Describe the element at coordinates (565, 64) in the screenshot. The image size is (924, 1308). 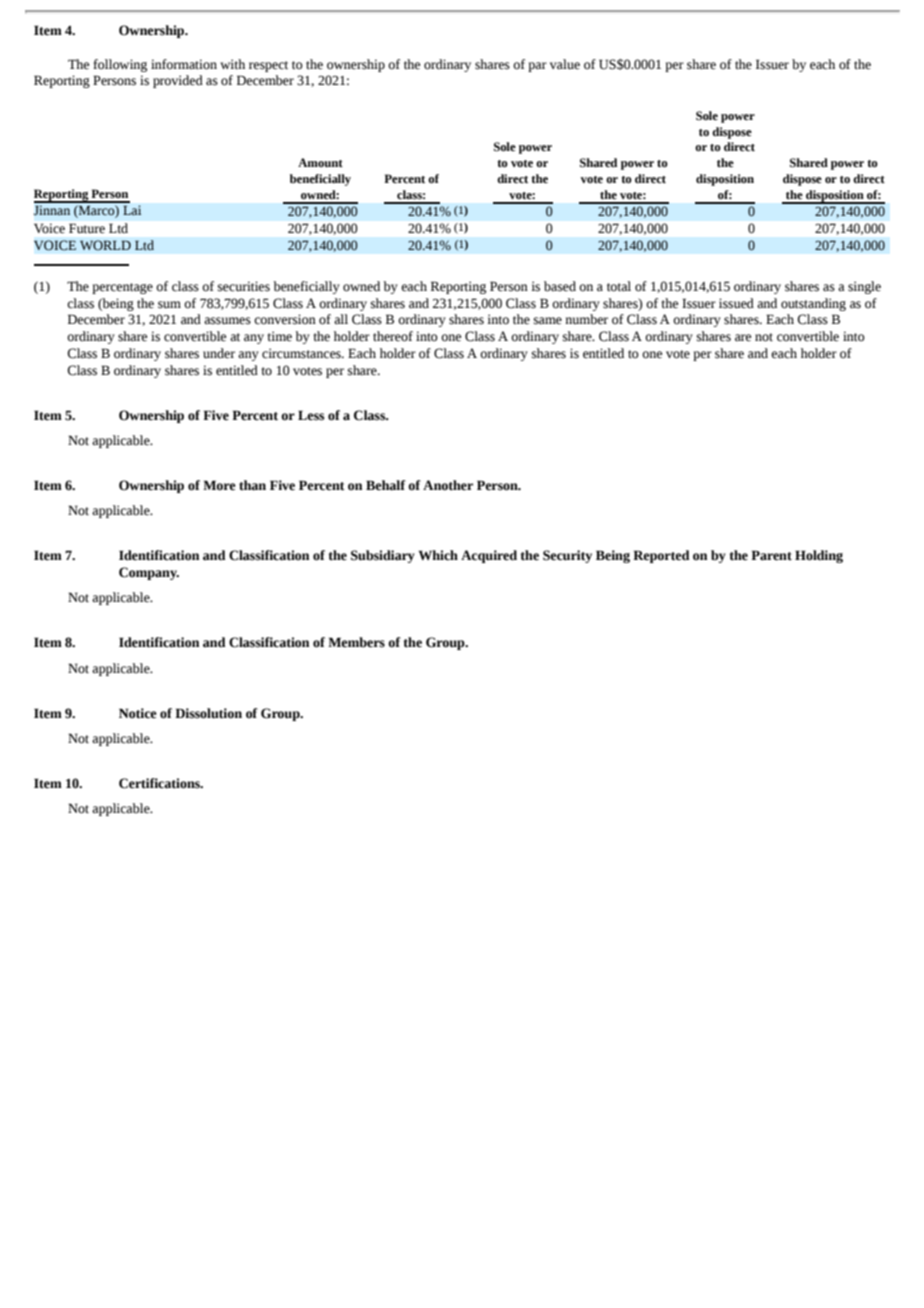
I see `value` at that location.
